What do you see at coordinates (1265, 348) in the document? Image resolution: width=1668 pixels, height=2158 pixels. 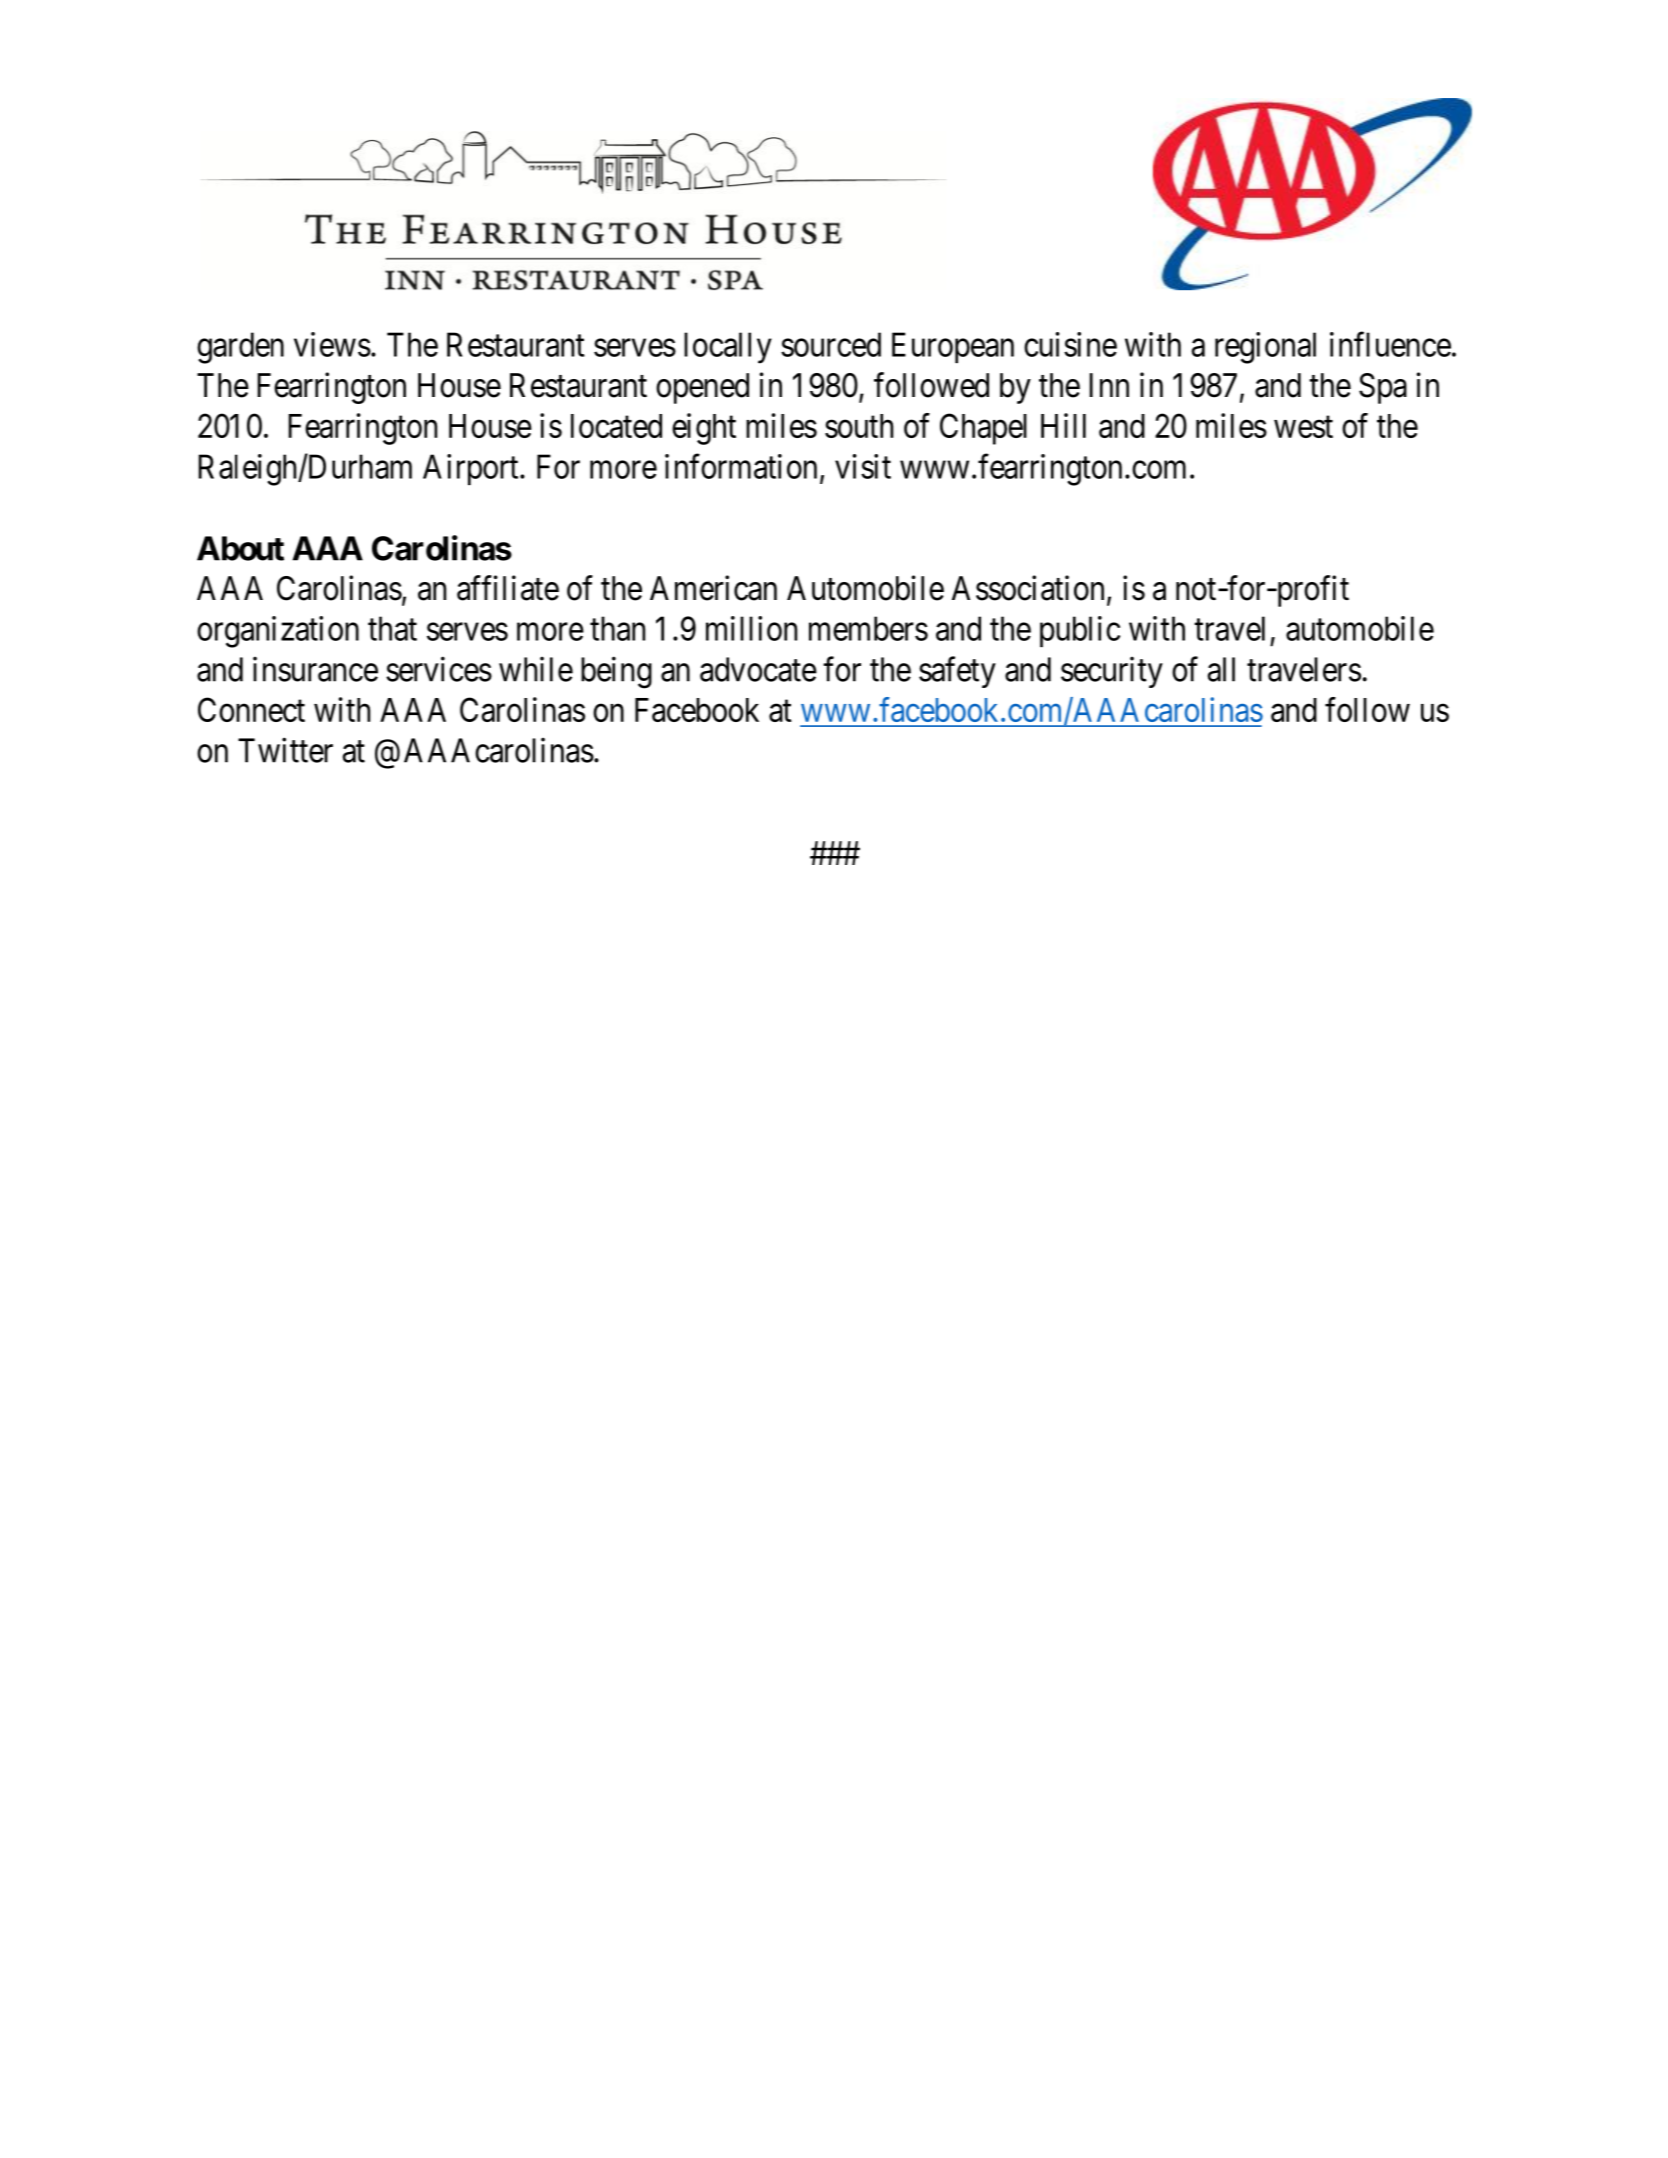 I see `regional` at bounding box center [1265, 348].
